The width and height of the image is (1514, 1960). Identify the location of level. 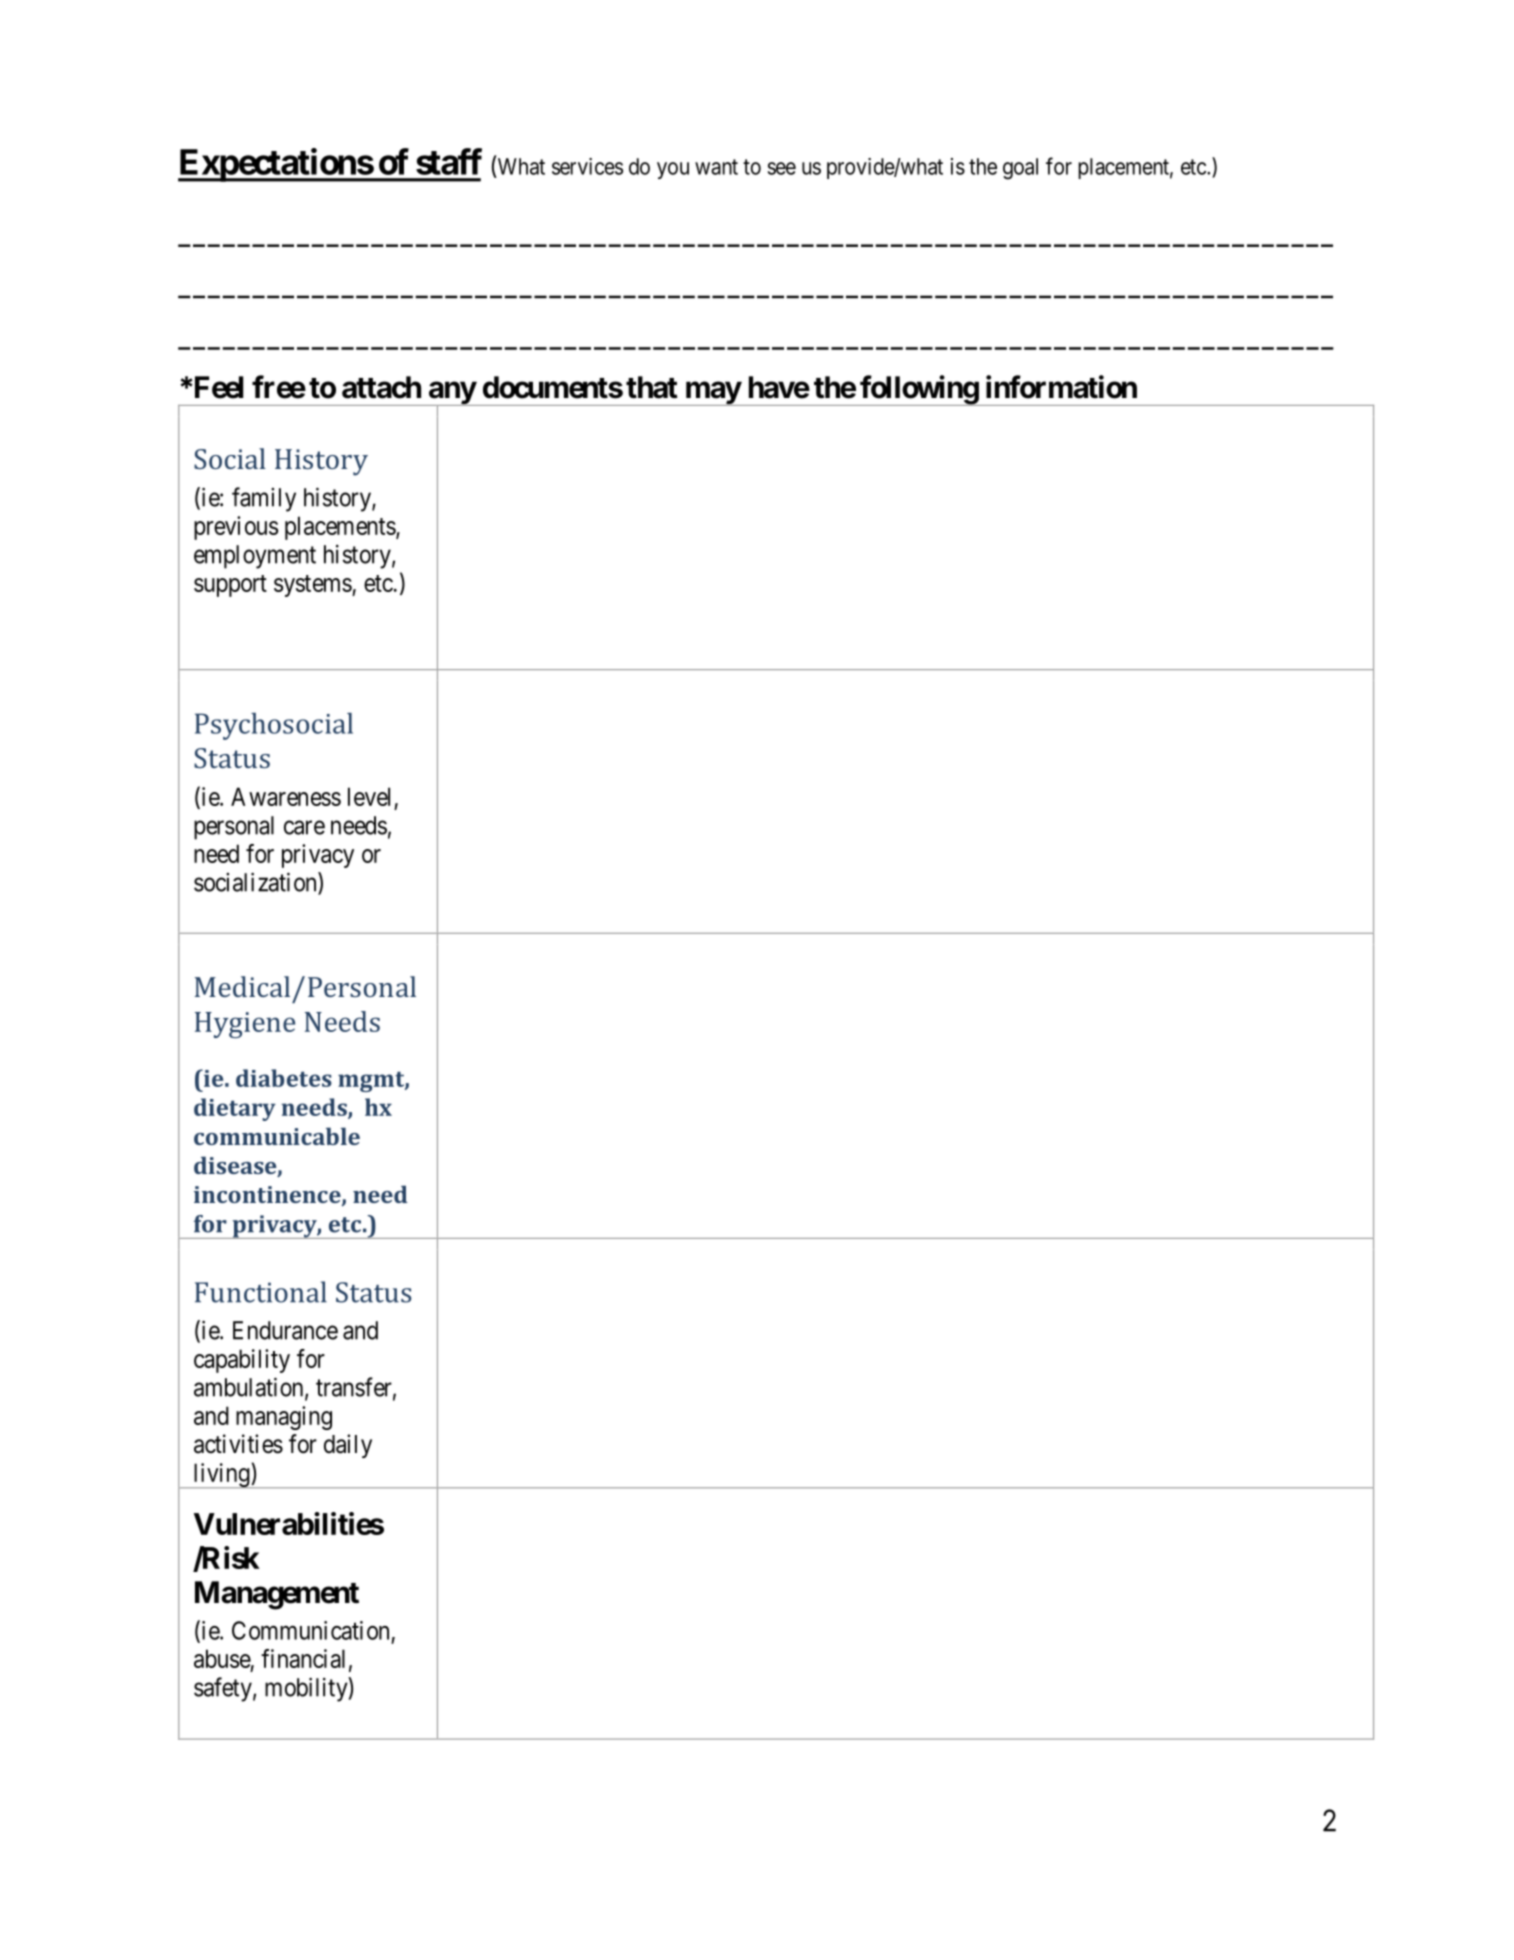
(369, 796).
